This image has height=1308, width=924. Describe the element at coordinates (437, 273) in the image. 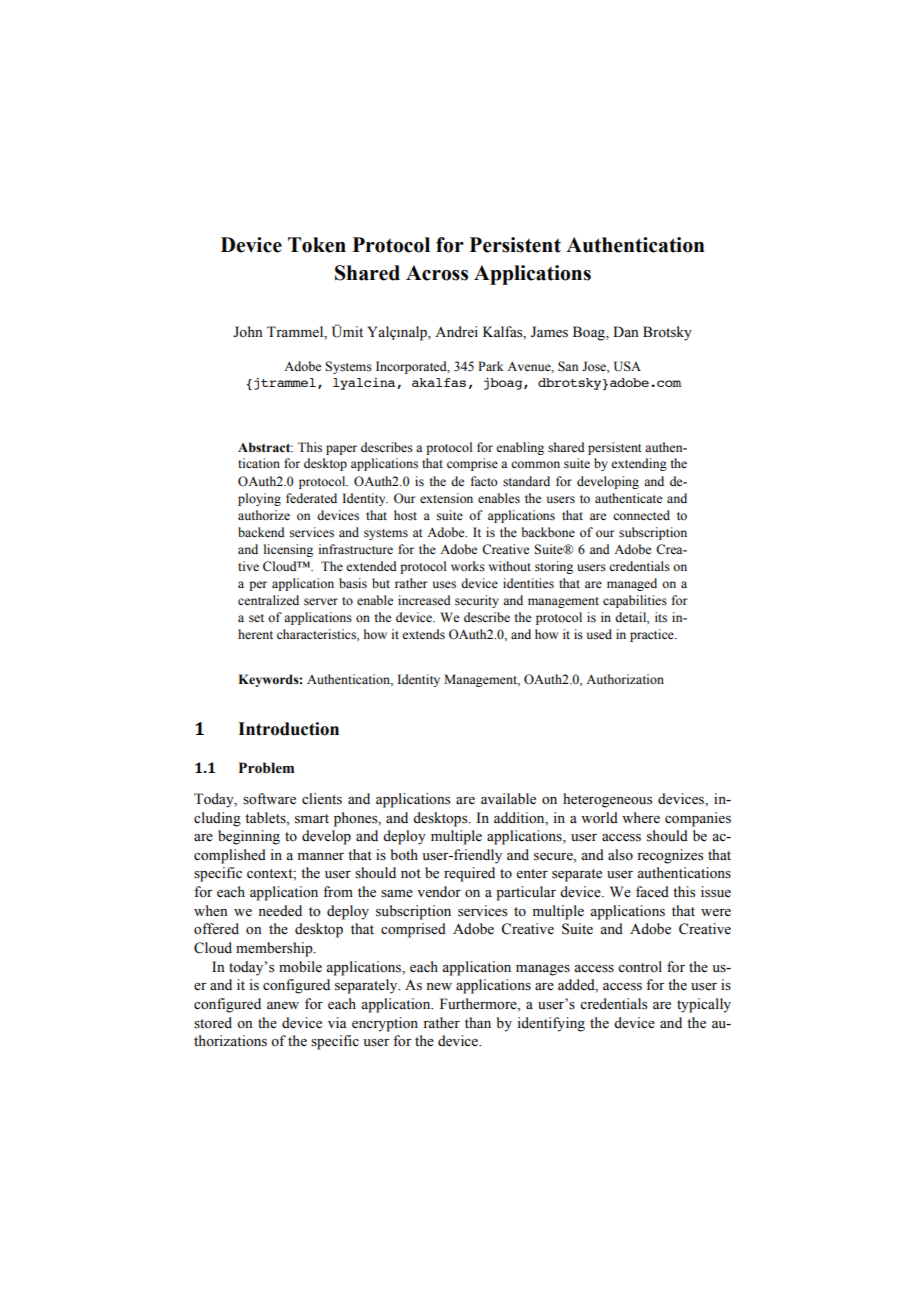

I see `Across` at that location.
